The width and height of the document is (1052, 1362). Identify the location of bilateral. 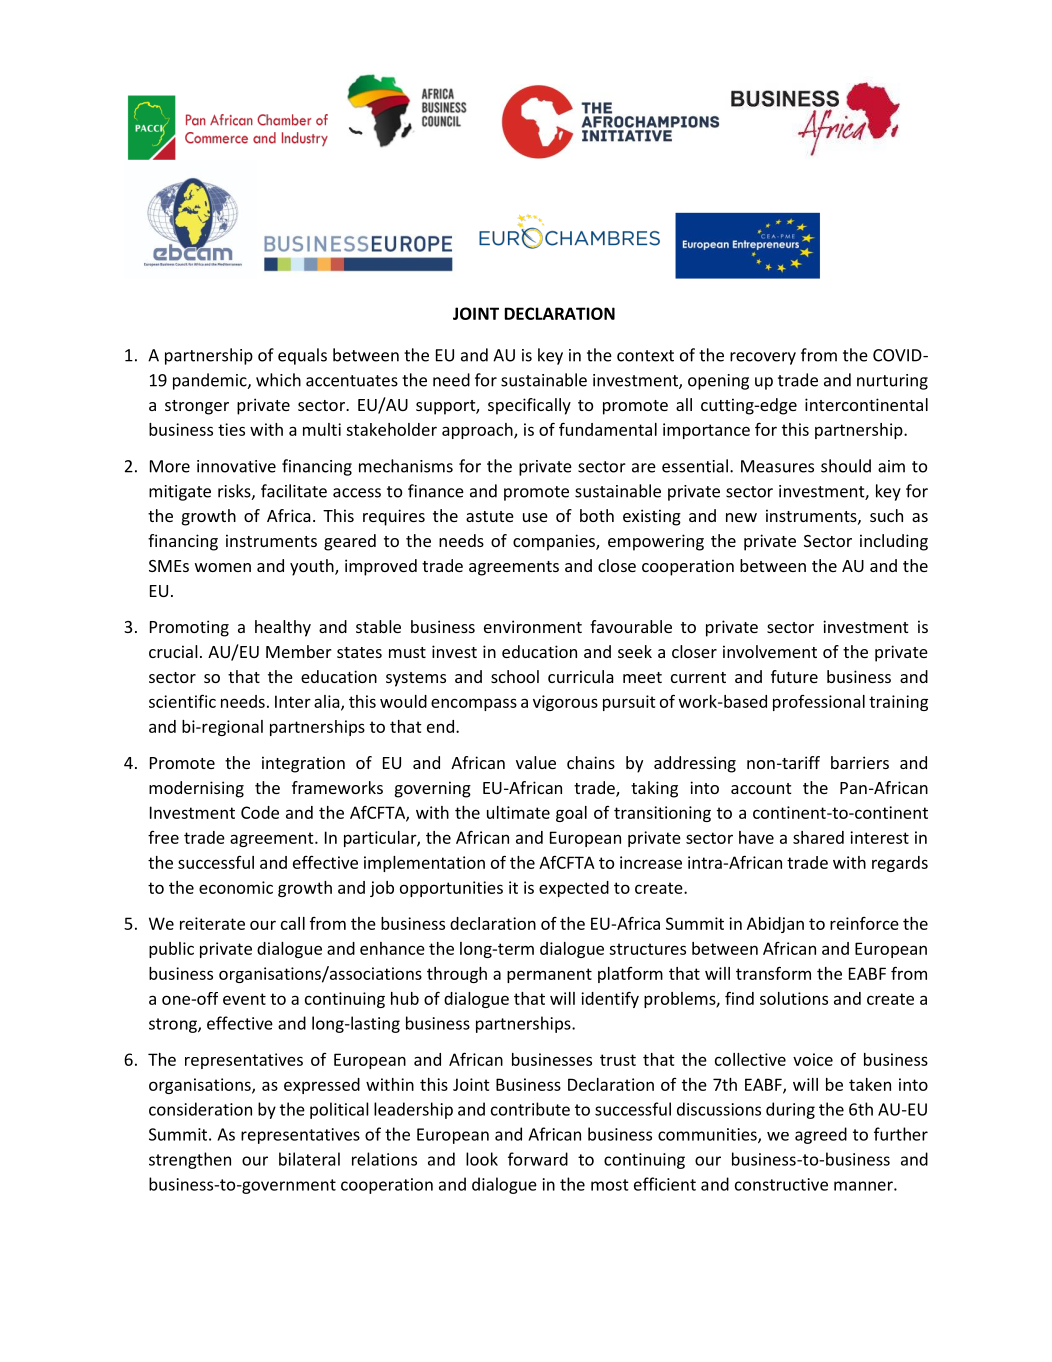
(309, 1159).
